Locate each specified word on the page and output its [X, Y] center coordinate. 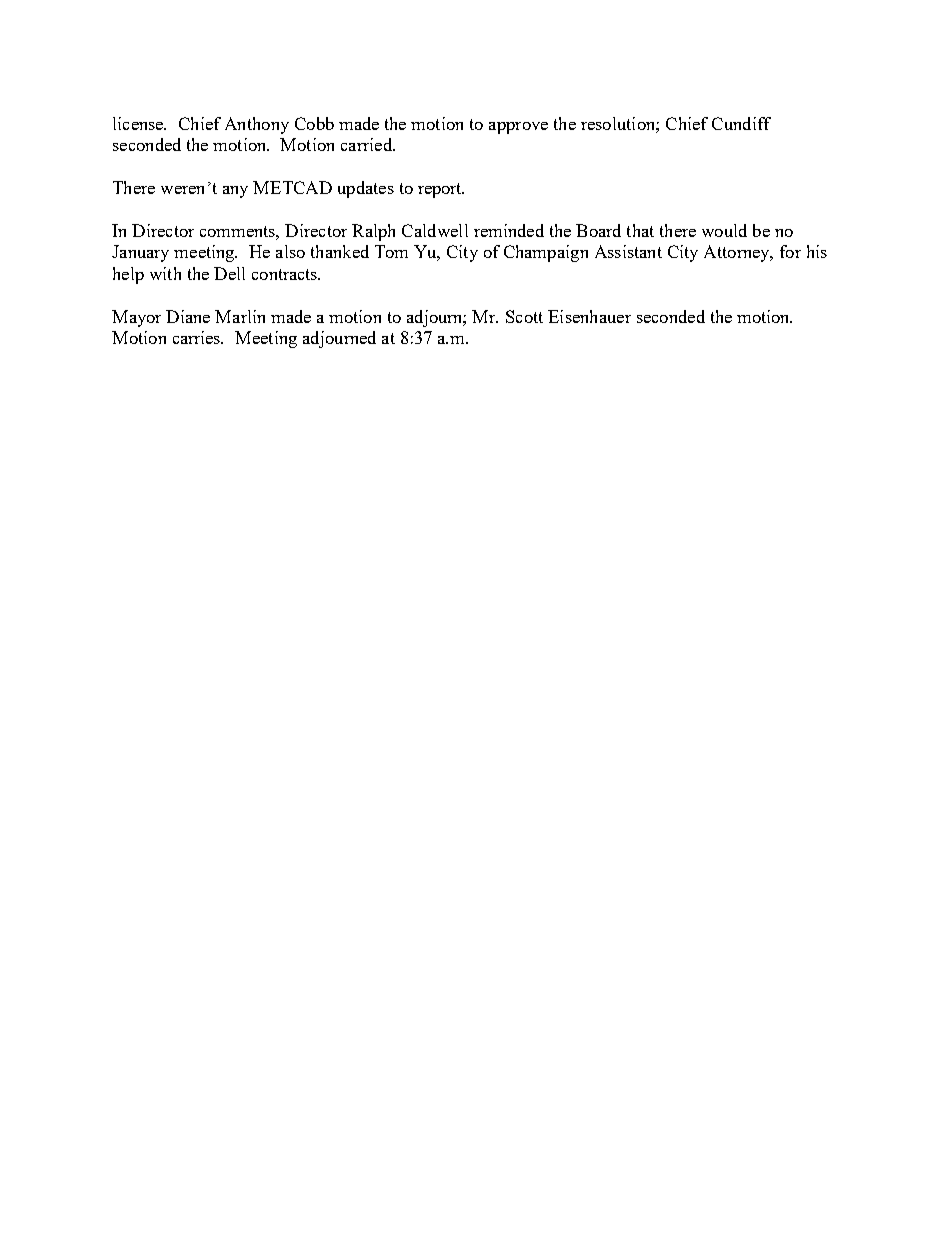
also [290, 251]
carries [198, 337]
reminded [509, 230]
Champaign [546, 253]
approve [518, 128]
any [235, 192]
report [441, 190]
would [724, 230]
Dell [229, 273]
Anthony [257, 125]
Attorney [738, 253]
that [640, 230]
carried [367, 144]
